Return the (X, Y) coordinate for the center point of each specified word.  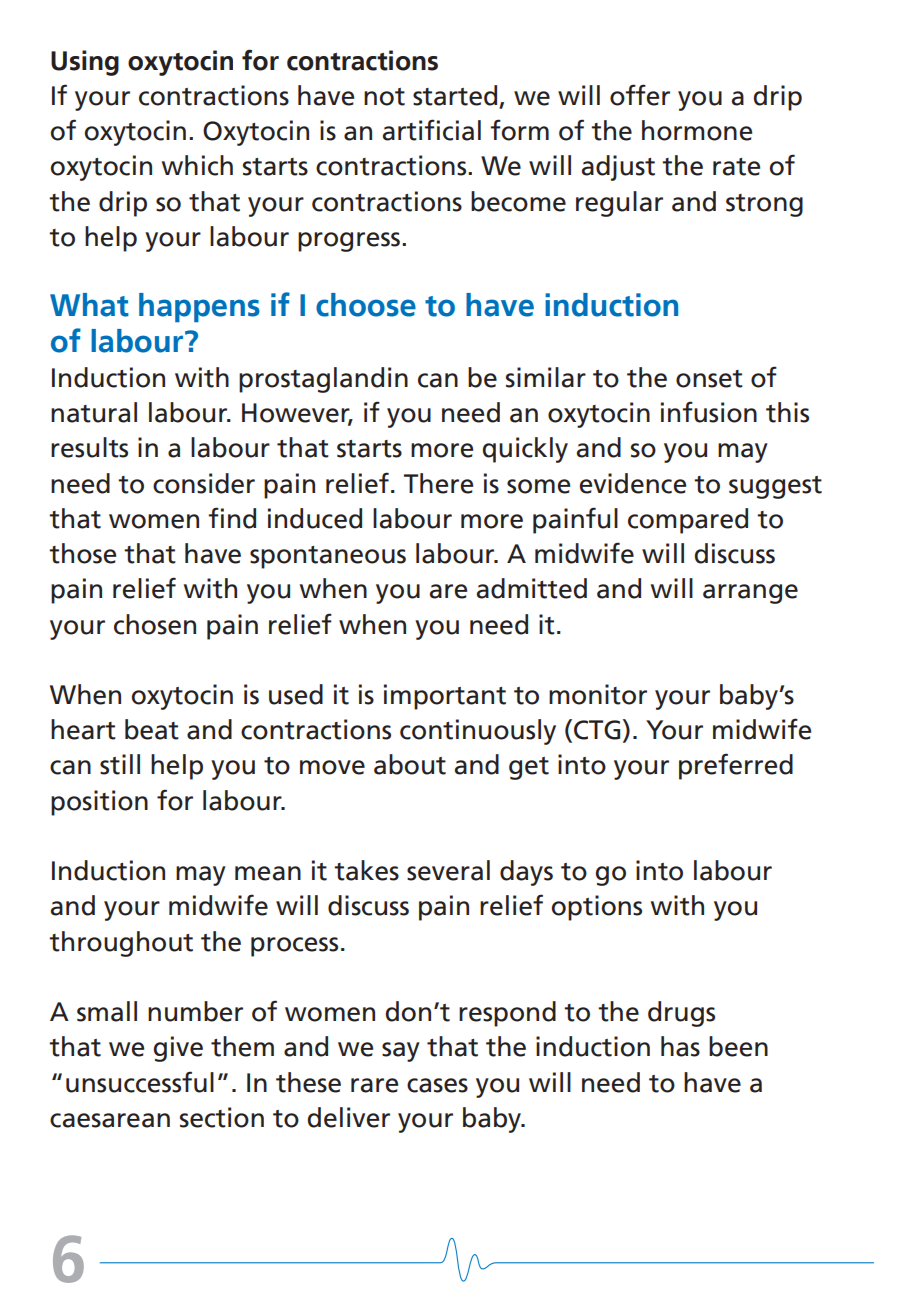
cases (437, 1085)
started (456, 96)
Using (85, 63)
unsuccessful (140, 1082)
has (680, 1046)
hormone (697, 130)
